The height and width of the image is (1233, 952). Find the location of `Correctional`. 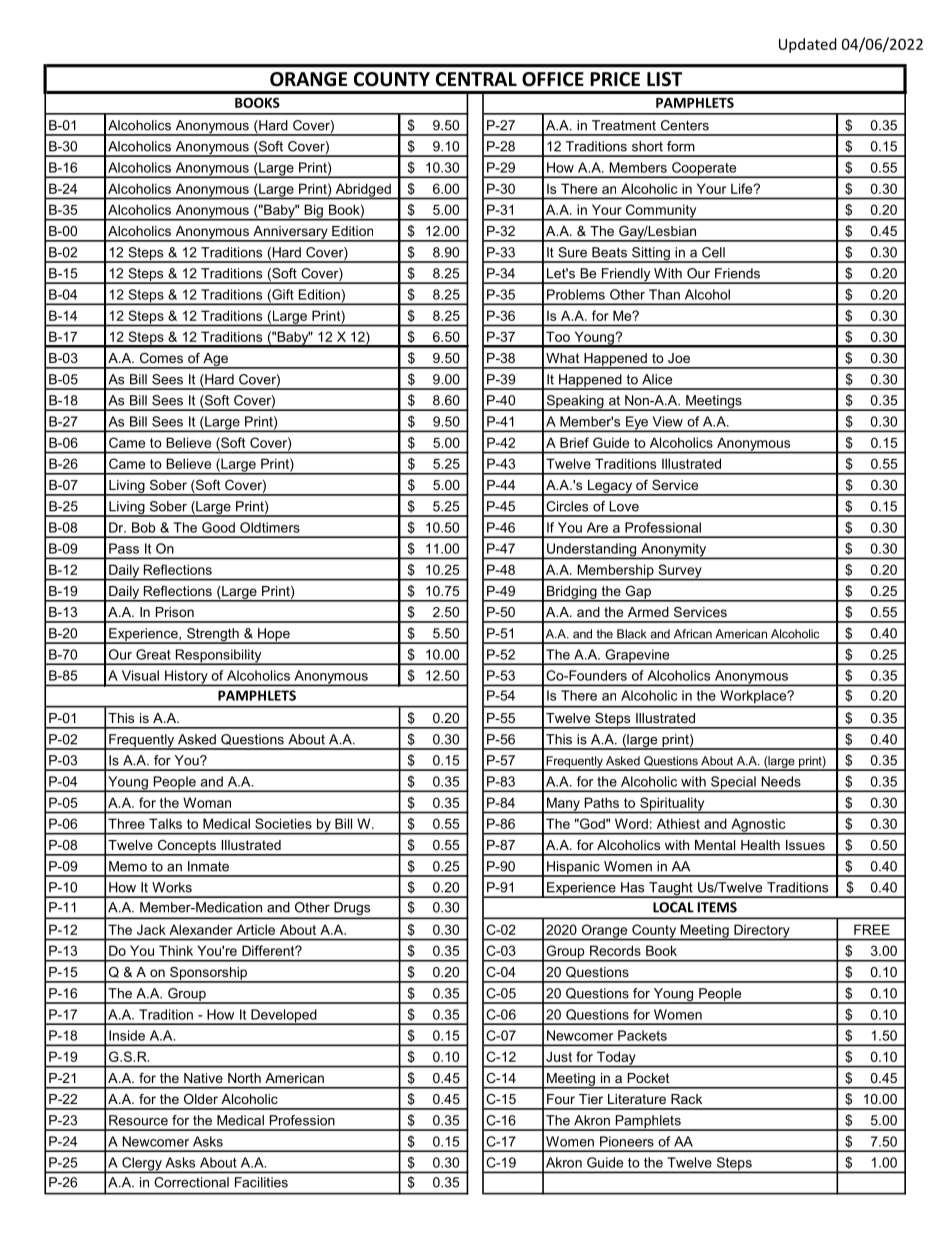

Correctional is located at coordinates (191, 1182).
